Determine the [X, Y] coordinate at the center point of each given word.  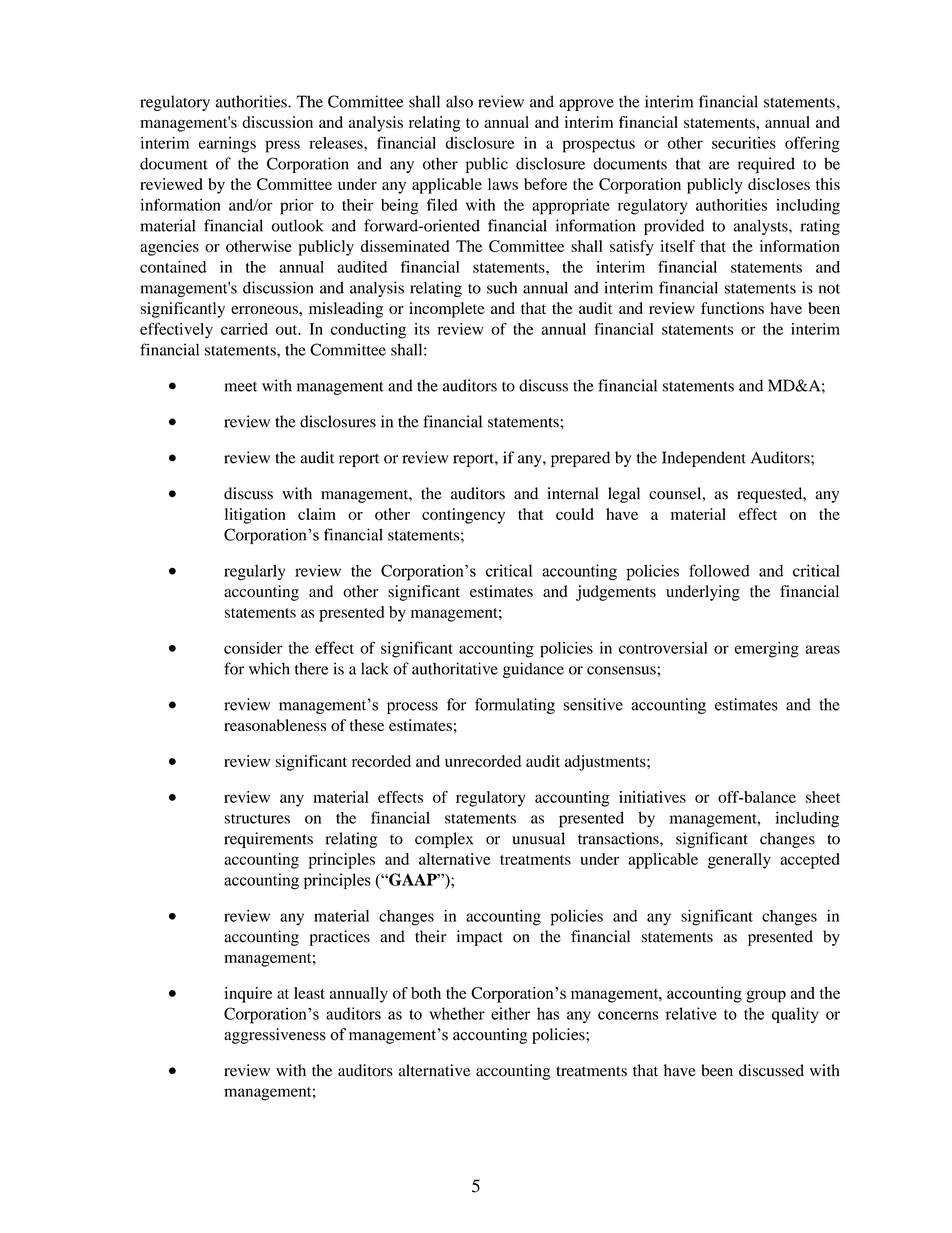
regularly [254, 573]
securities [744, 143]
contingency [463, 516]
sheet [823, 797]
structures [257, 819]
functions [732, 308]
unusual [538, 838]
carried [244, 329]
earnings [227, 145]
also [459, 101]
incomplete [447, 310]
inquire [248, 995]
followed [719, 570]
